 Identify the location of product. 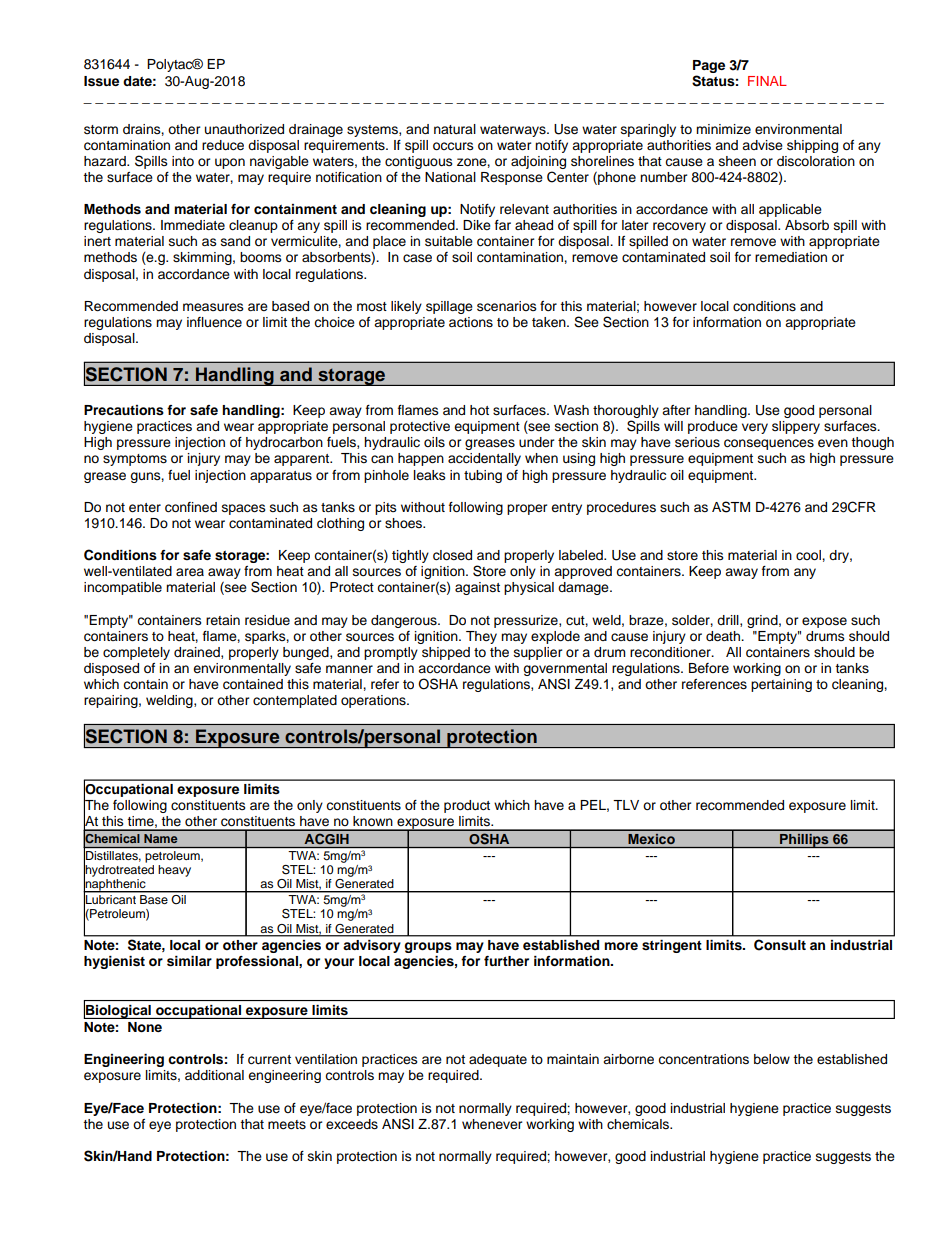
(467, 806).
